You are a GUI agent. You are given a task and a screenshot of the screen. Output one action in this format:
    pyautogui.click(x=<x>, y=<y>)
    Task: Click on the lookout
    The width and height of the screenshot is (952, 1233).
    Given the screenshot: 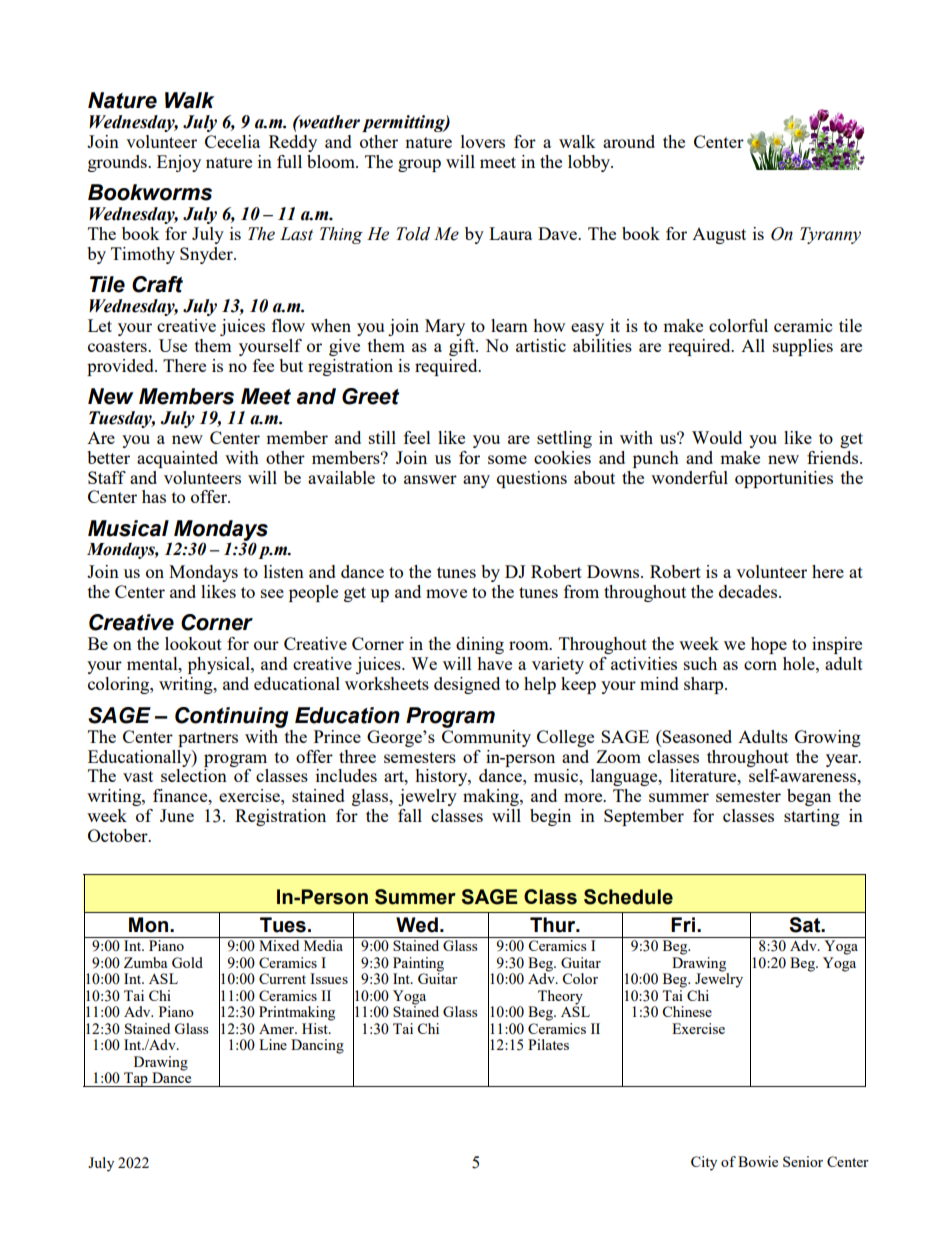 What is the action you would take?
    pyautogui.click(x=193, y=643)
